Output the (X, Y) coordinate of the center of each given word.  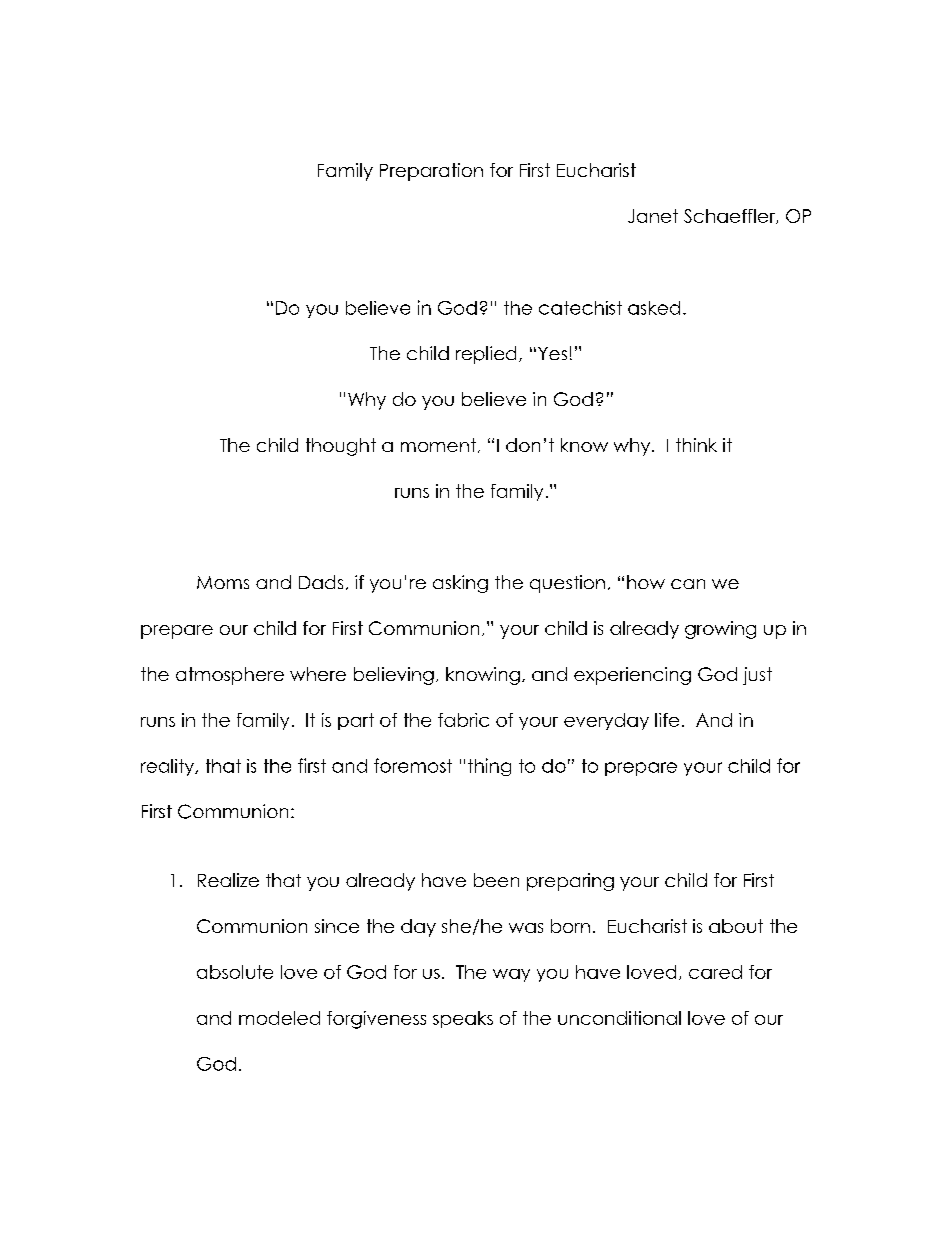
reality (169, 767)
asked (654, 308)
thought (341, 447)
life (667, 720)
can (688, 584)
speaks (463, 1019)
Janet (653, 216)
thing (489, 767)
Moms (223, 582)
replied (486, 355)
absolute (235, 972)
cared (715, 972)
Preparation (431, 172)
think (696, 445)
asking (460, 584)
